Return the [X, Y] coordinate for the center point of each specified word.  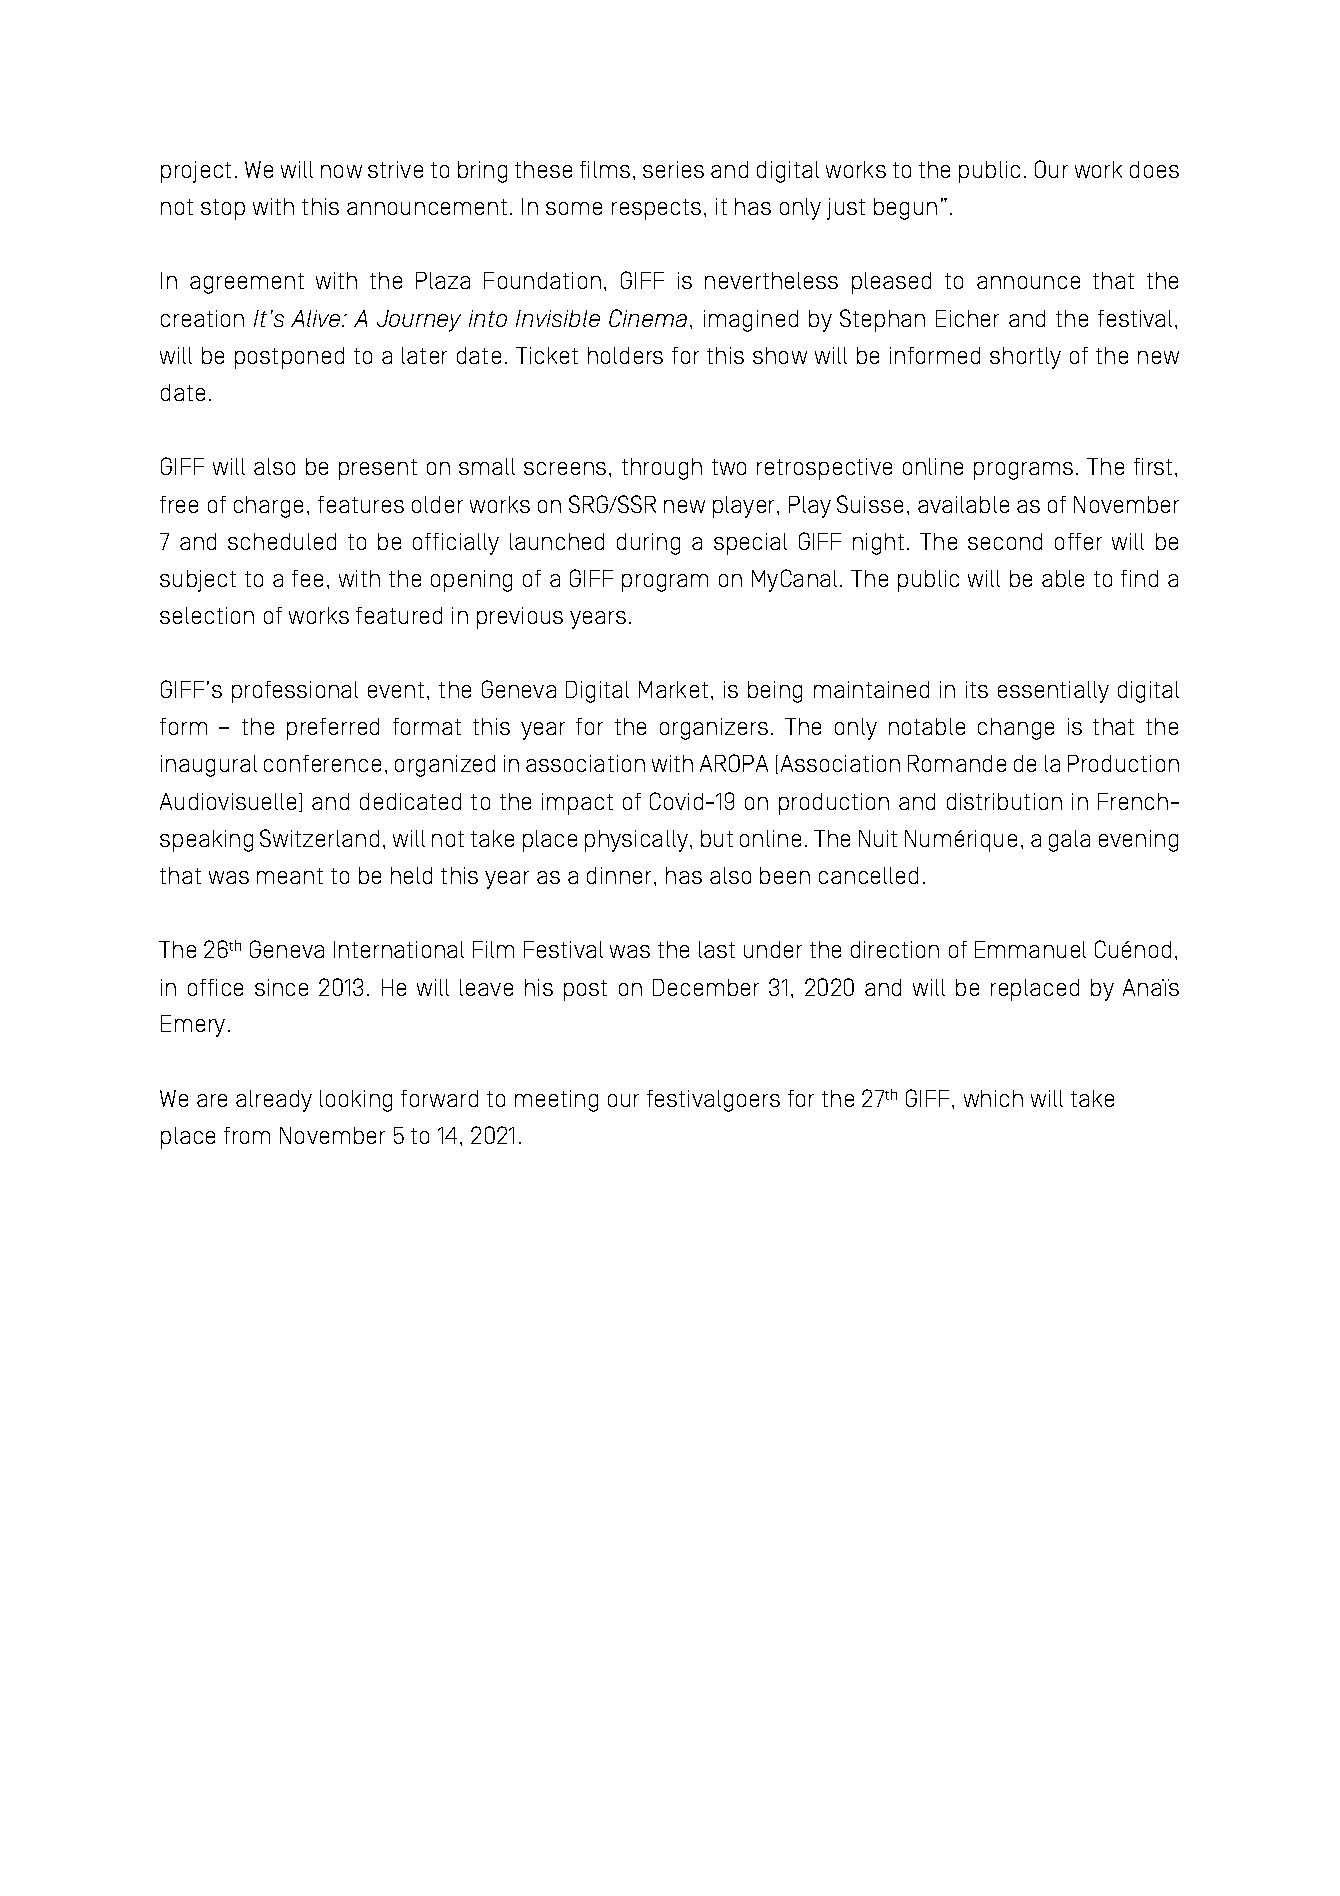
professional [295, 692]
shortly [1025, 358]
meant [290, 876]
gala [1069, 841]
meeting [556, 1101]
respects [656, 209]
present [378, 469]
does [1154, 169]
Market [673, 689]
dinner [619, 875]
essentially [1053, 692]
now [341, 171]
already [274, 1101]
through [662, 469]
